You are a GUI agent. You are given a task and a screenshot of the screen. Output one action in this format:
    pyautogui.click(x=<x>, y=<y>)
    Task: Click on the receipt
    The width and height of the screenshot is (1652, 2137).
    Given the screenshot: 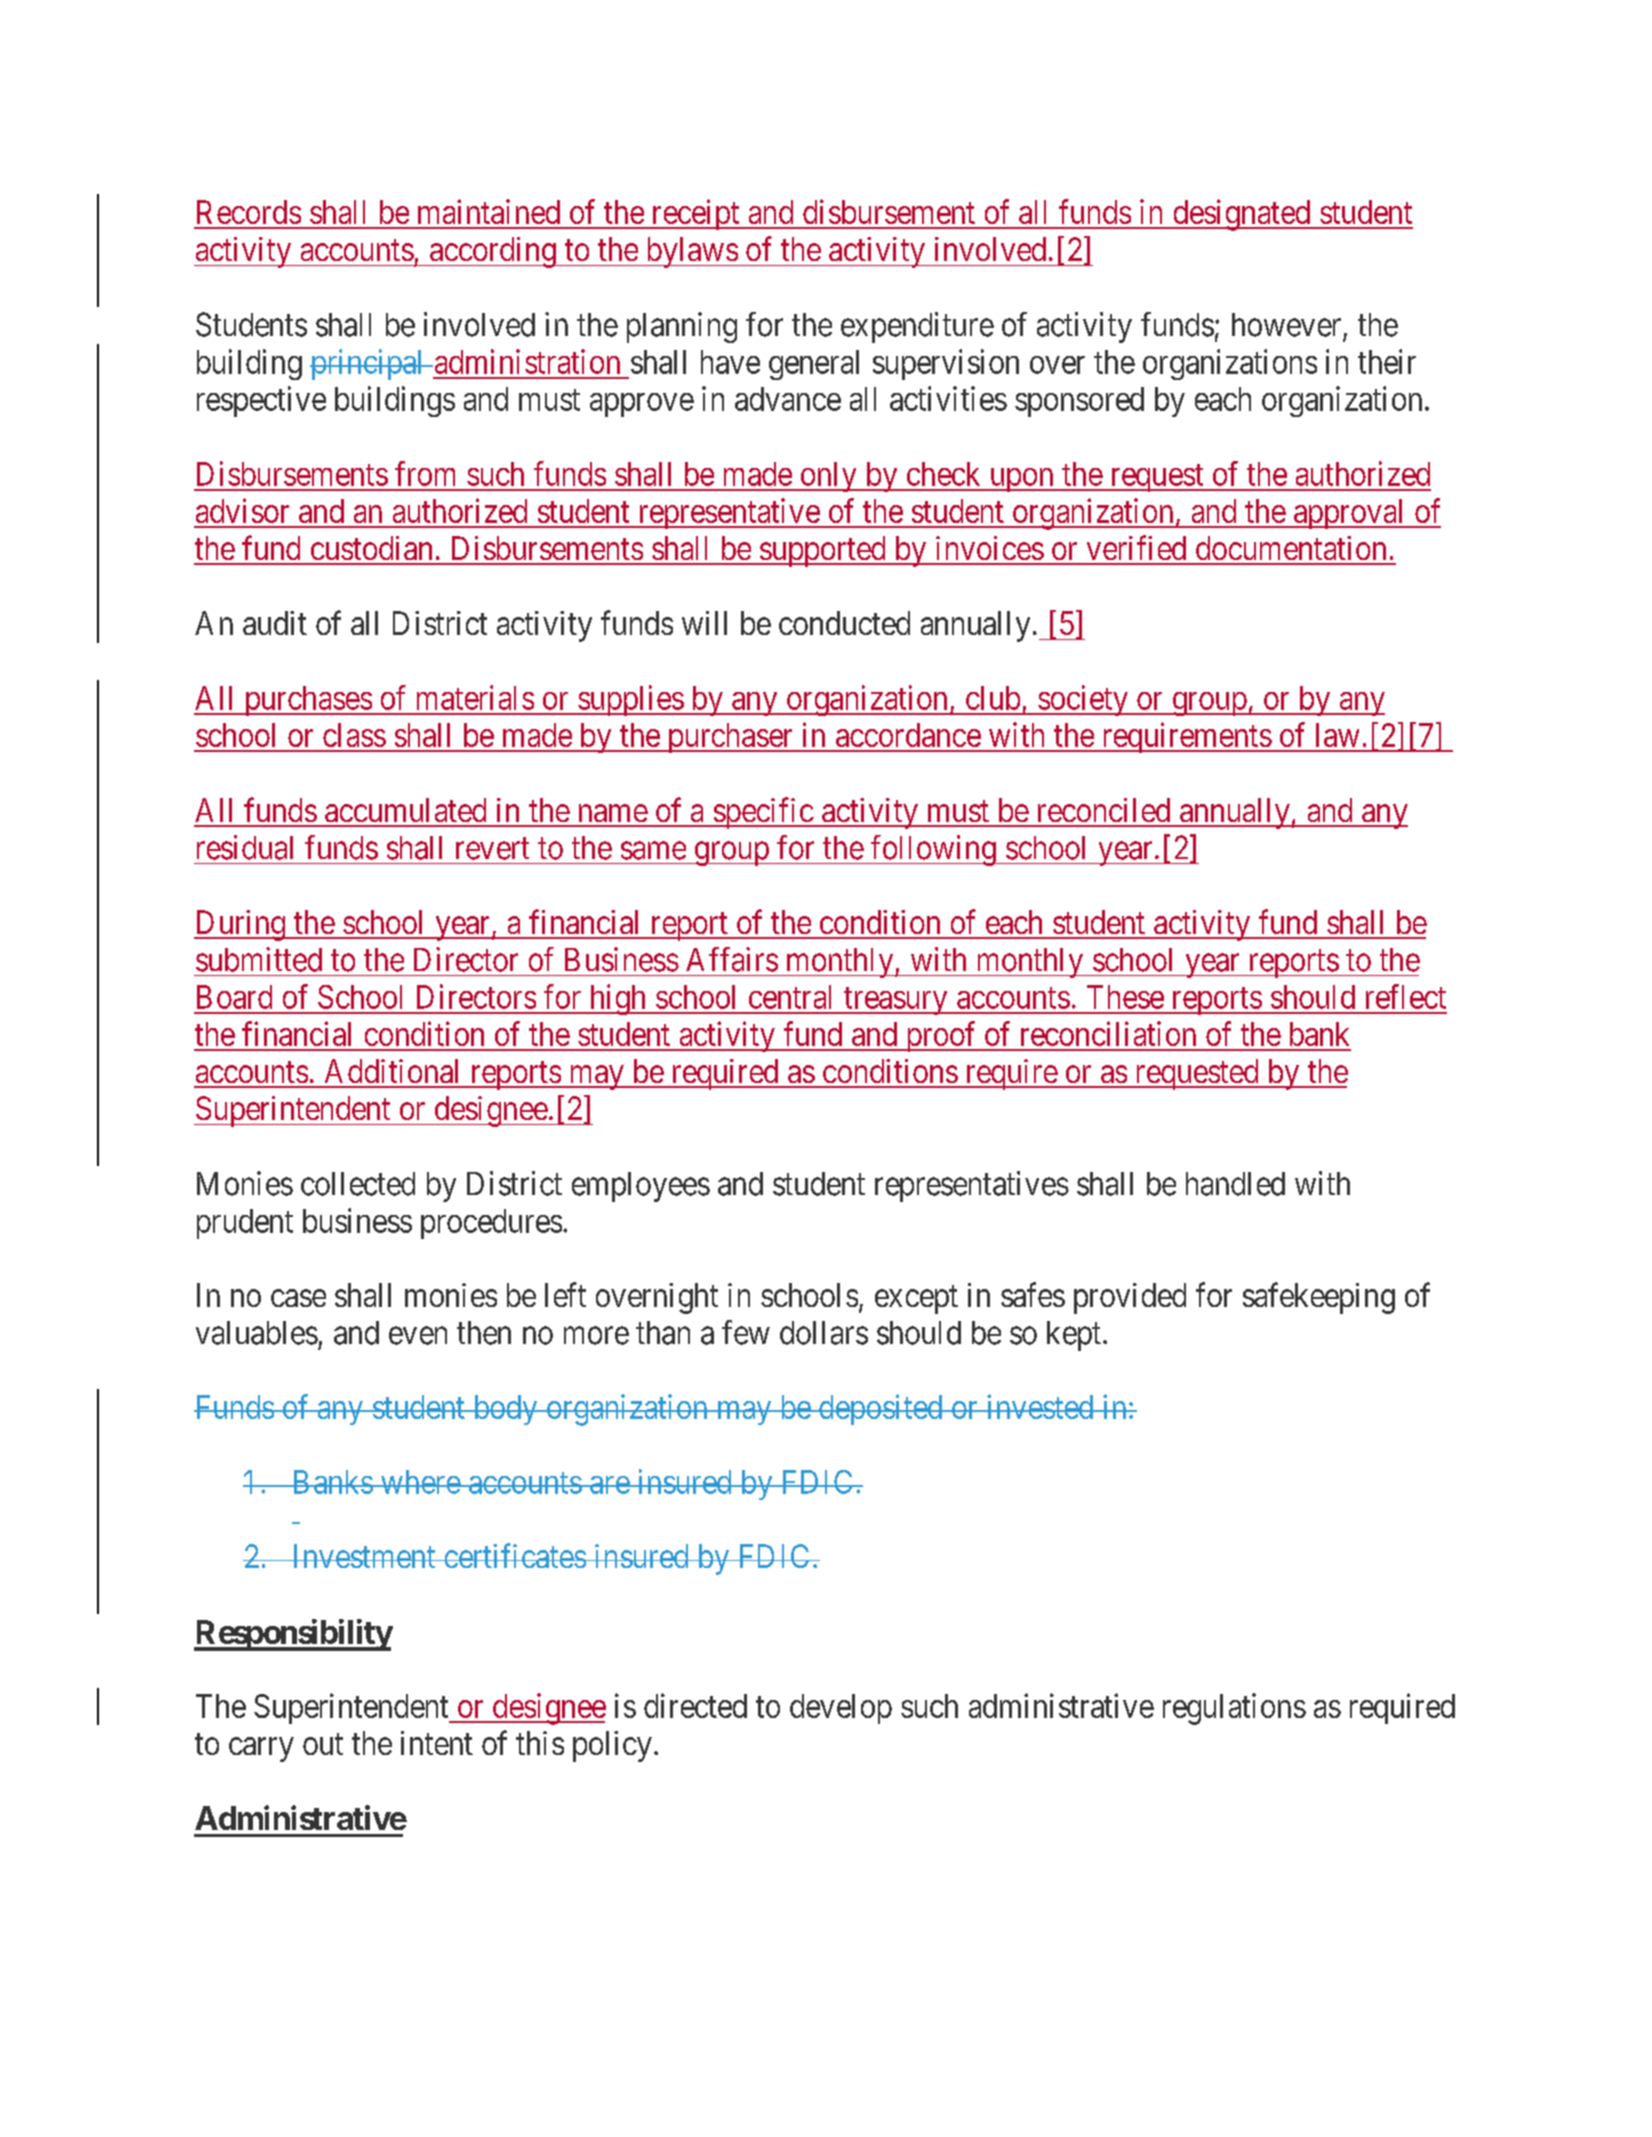 What is the action you would take?
    pyautogui.click(x=695, y=214)
